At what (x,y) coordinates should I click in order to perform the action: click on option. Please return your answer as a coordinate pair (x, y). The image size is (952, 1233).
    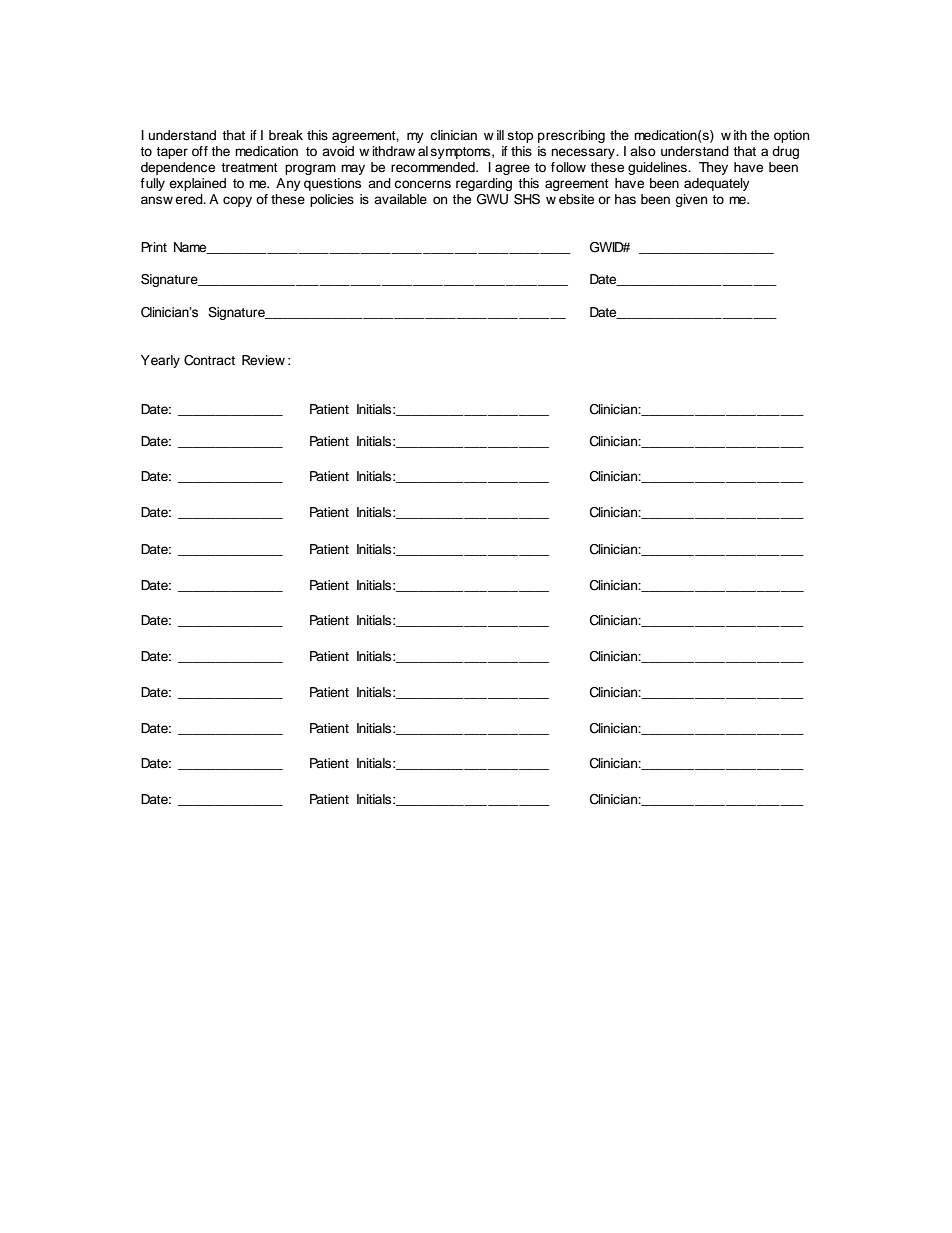
    Looking at the image, I should click on (791, 136).
